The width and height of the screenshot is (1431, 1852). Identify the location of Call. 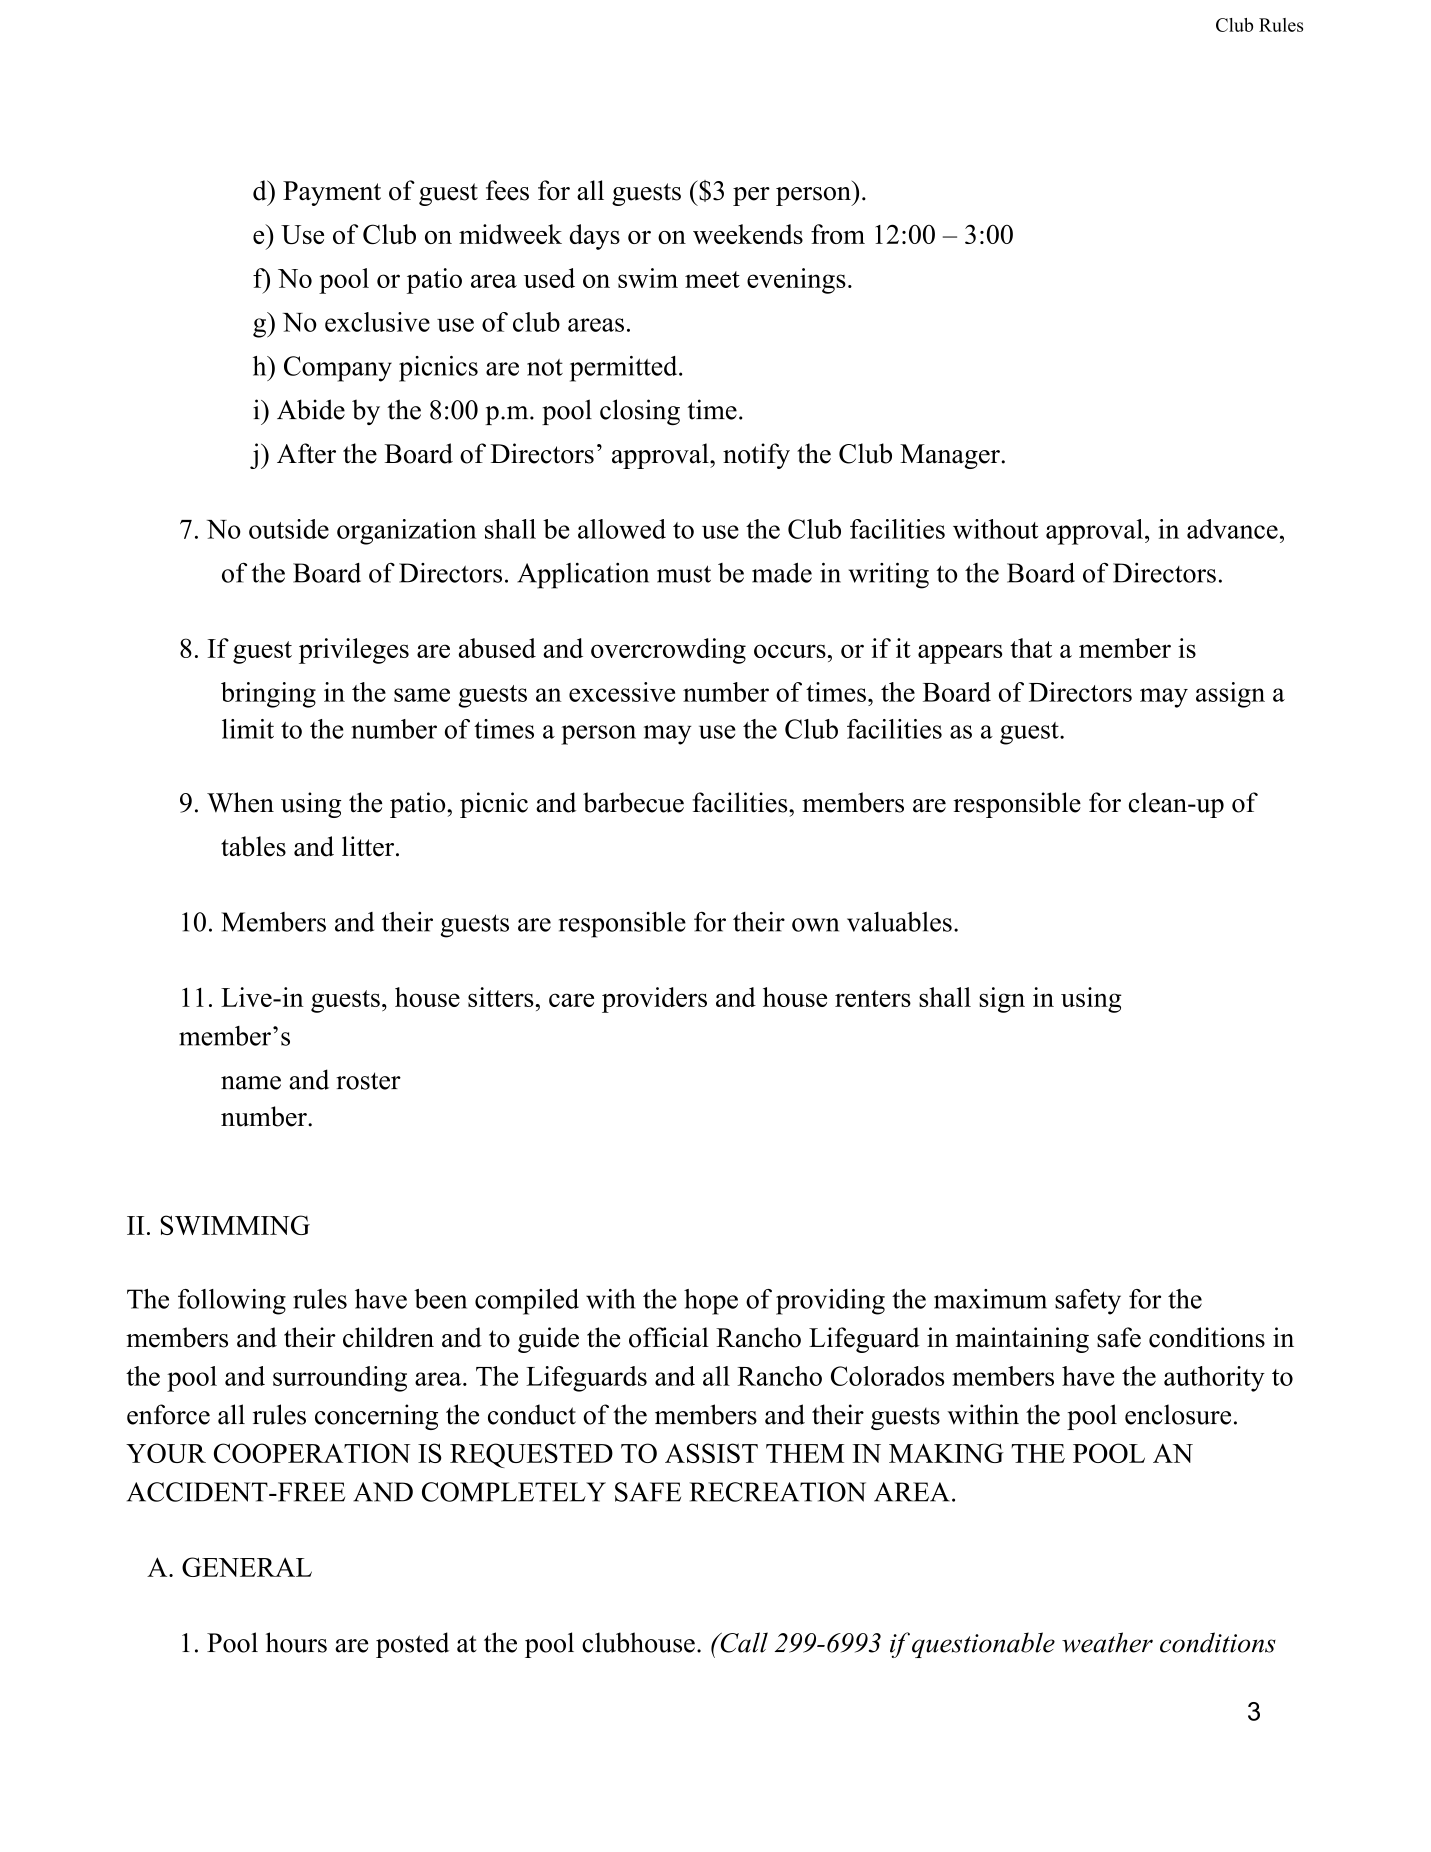
(743, 1642).
